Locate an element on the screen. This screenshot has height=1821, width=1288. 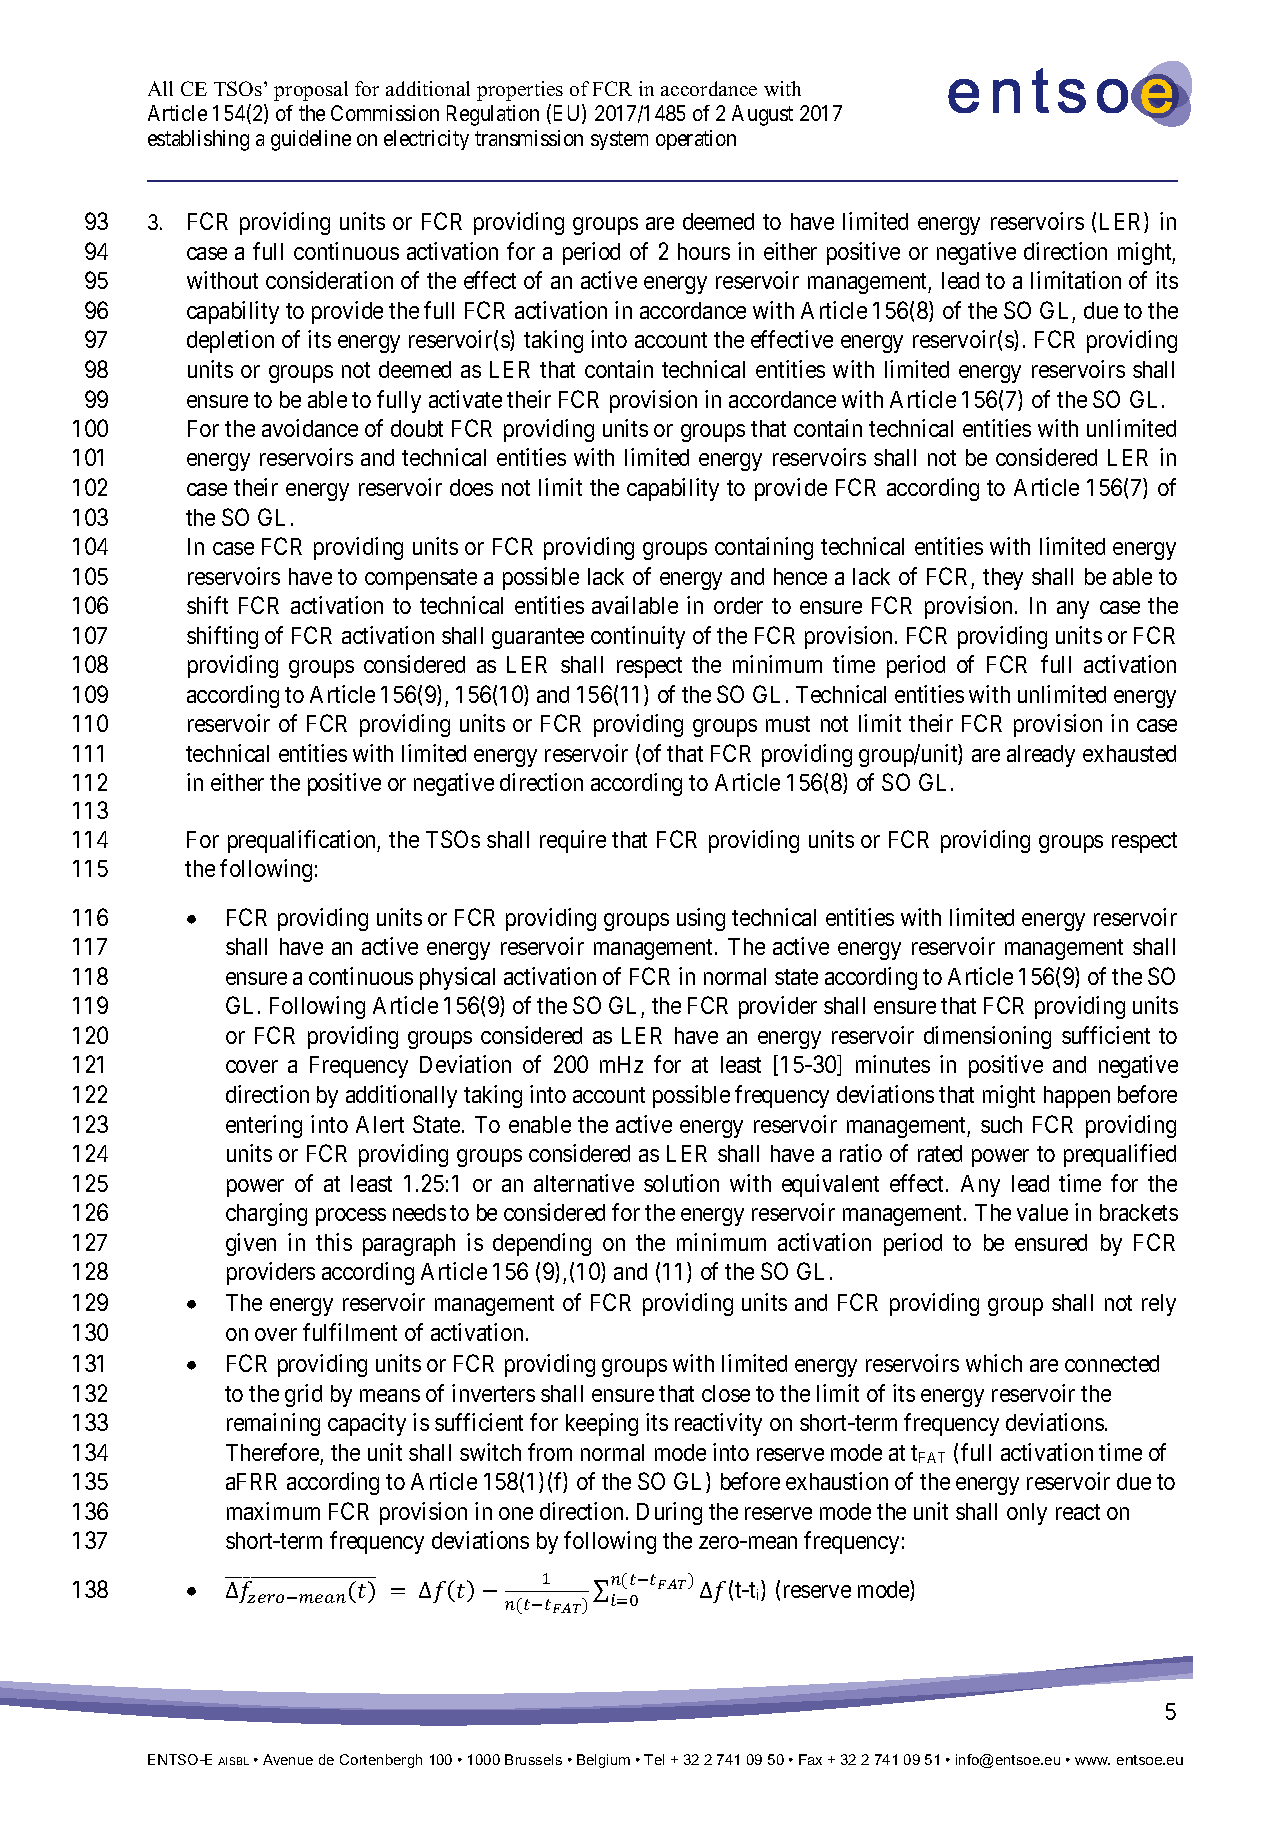
which is located at coordinates (994, 1363).
